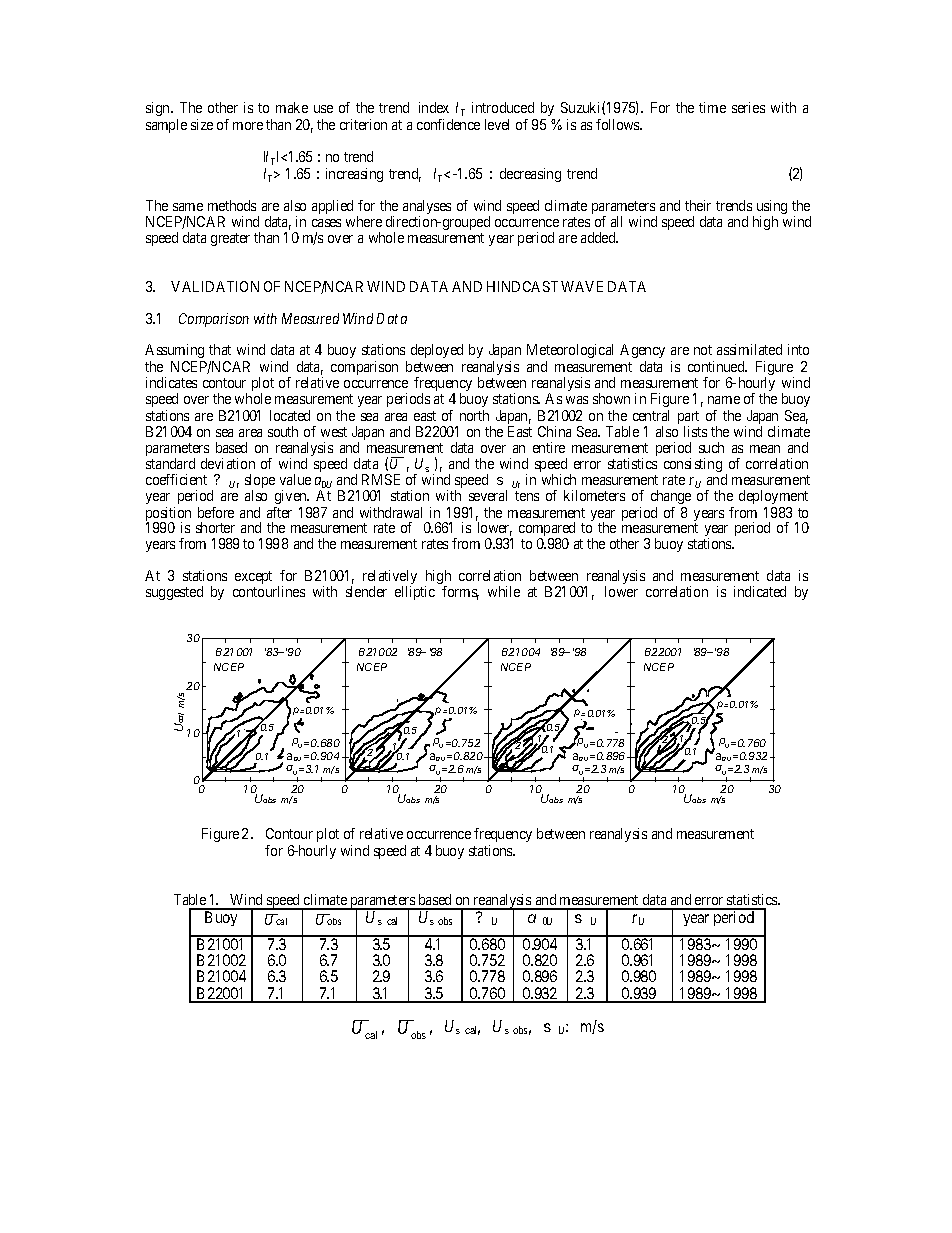 The height and width of the screenshot is (1233, 952). Describe the element at coordinates (497, 124) in the screenshot. I see `level` at that location.
